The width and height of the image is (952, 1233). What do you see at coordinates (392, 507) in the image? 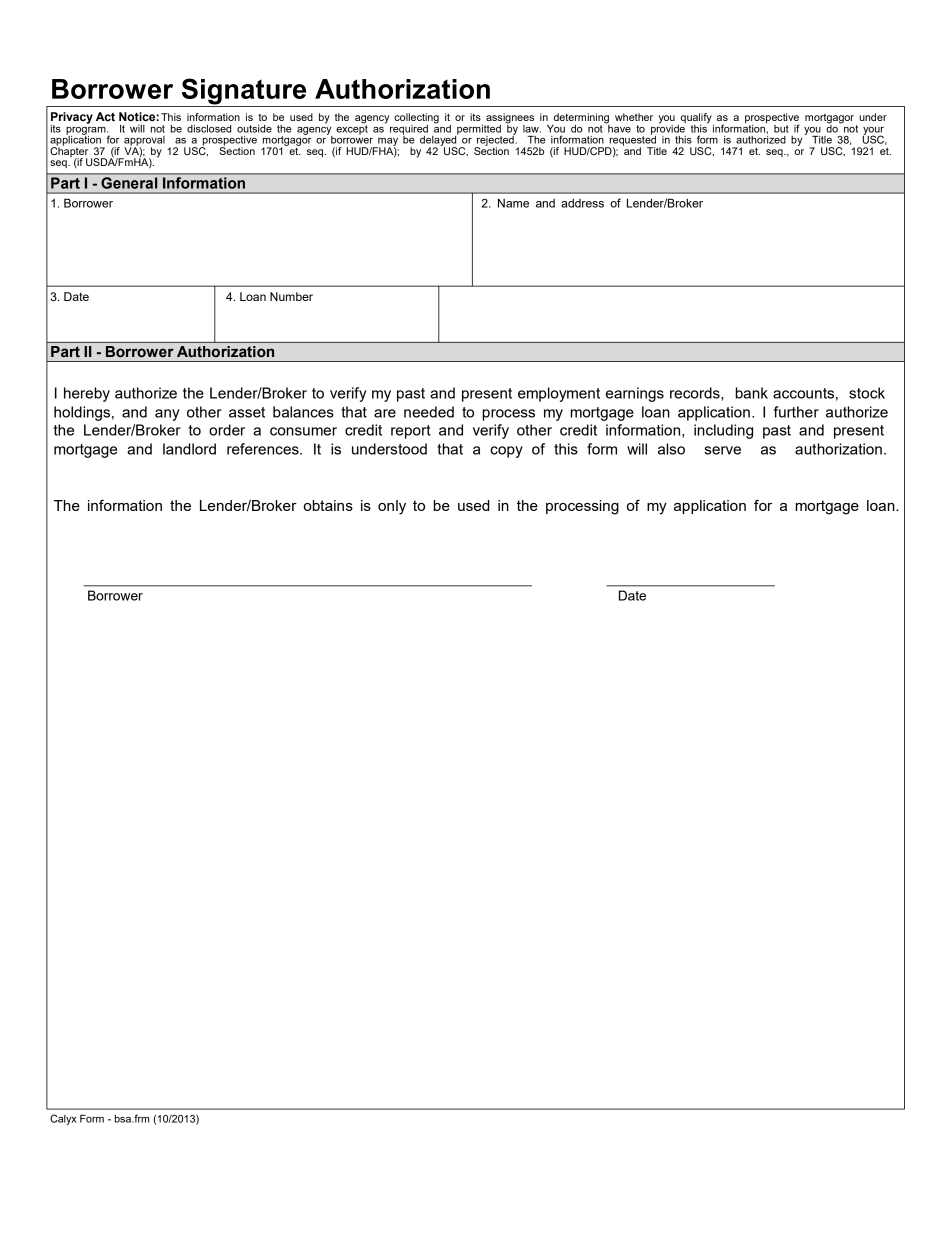
I see `only` at bounding box center [392, 507].
